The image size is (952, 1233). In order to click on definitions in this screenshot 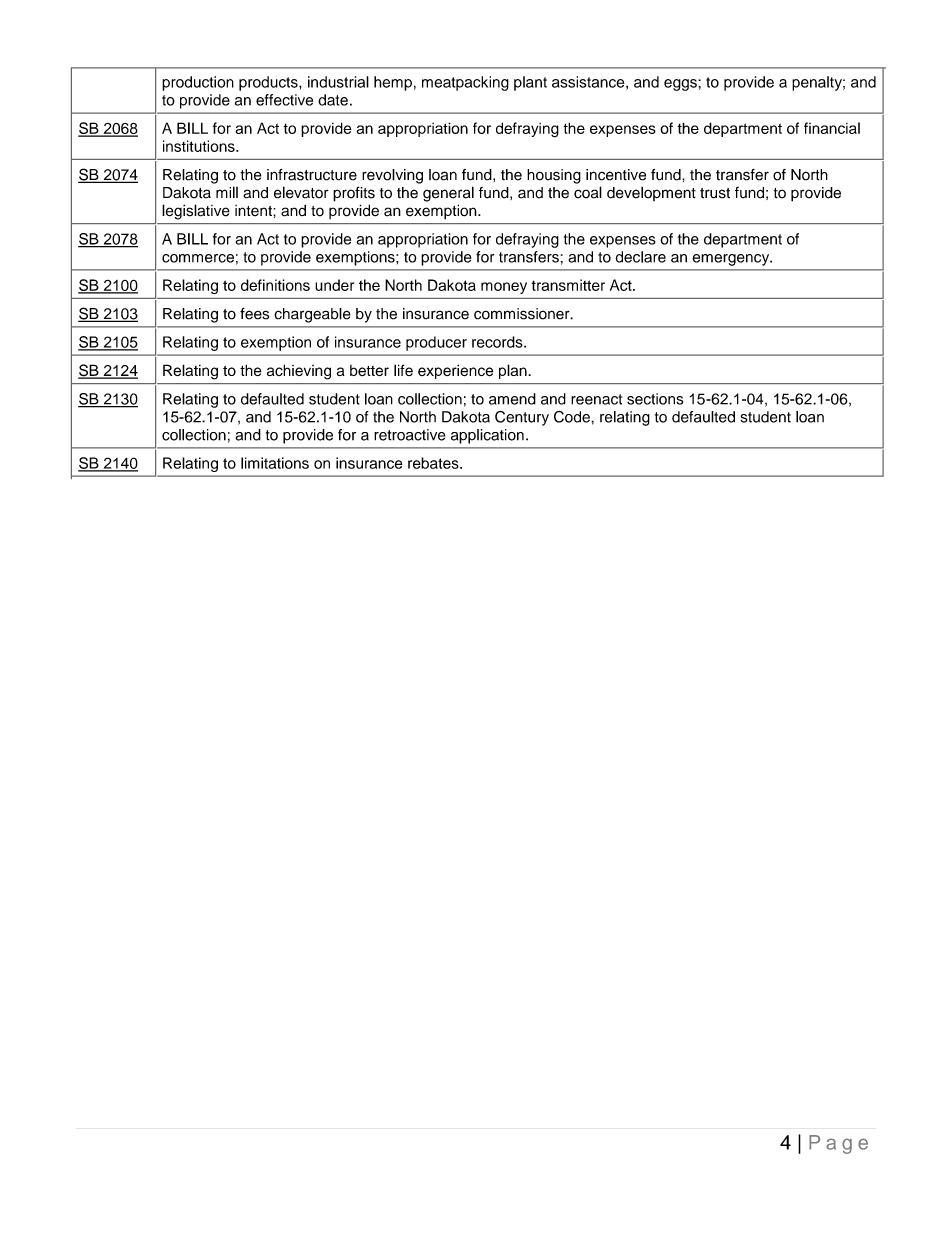, I will do `click(275, 285)`.
